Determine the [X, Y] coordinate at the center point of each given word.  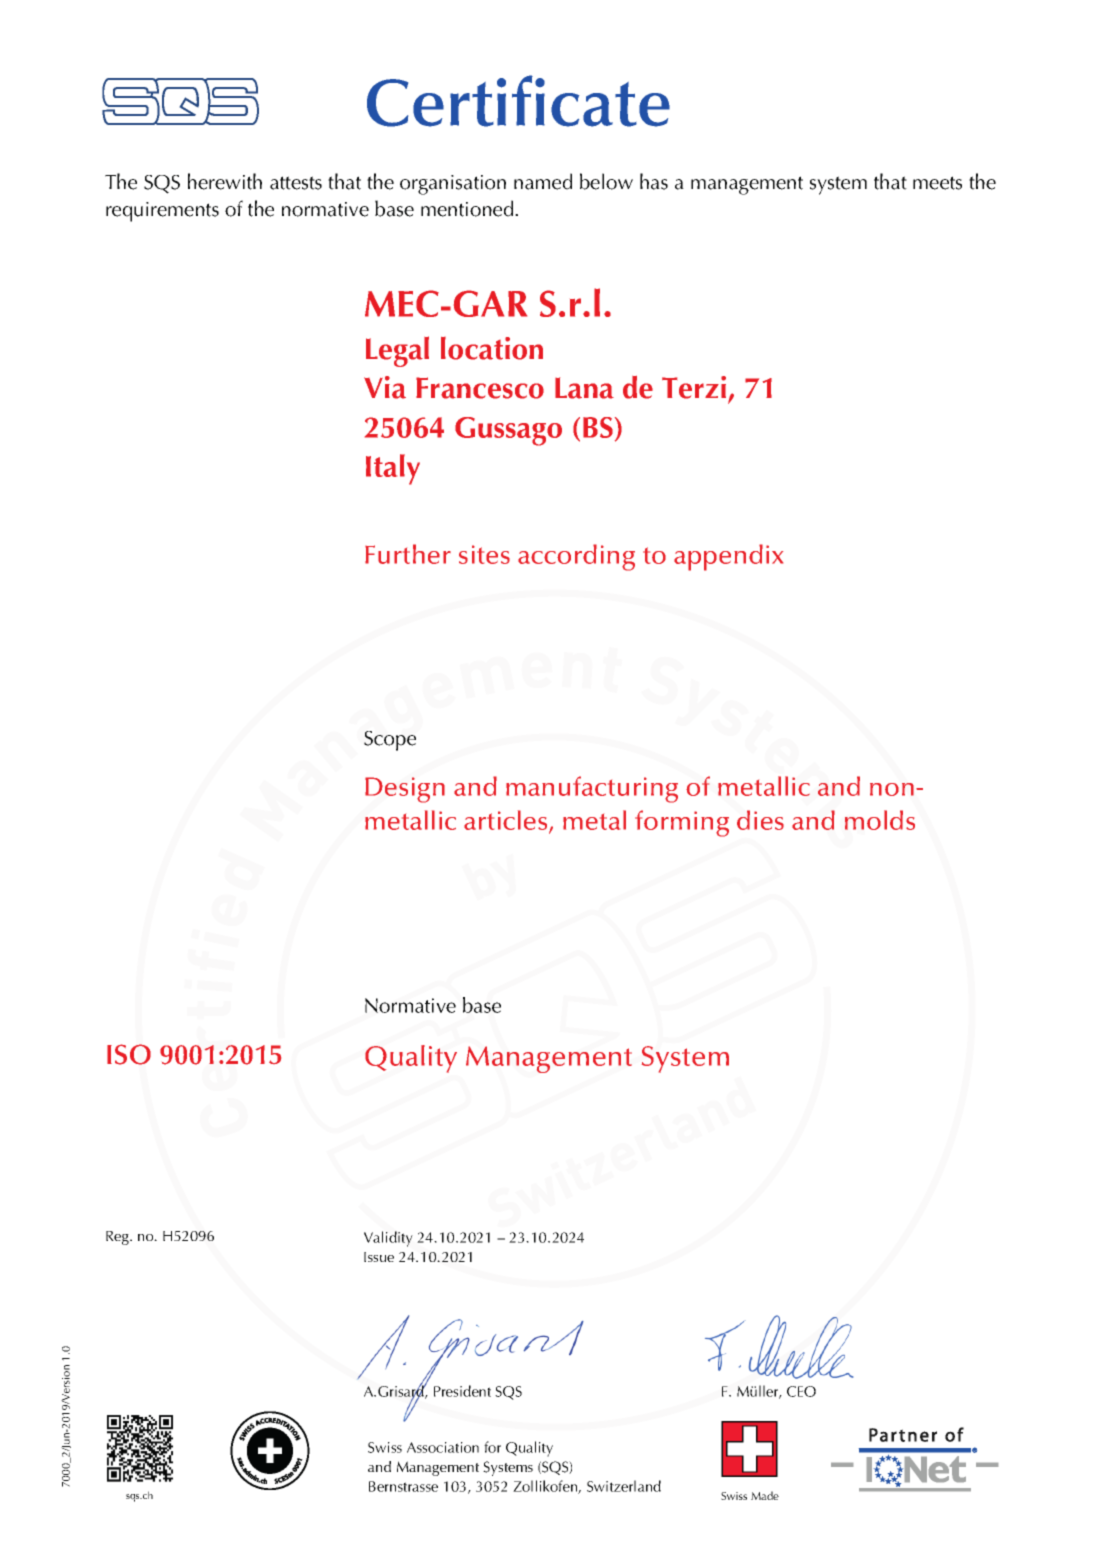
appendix [728, 557]
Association [443, 1447]
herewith [225, 181]
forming [682, 823]
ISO [129, 1054]
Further [408, 554]
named [543, 181]
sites [484, 554]
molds [880, 820]
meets [937, 183]
